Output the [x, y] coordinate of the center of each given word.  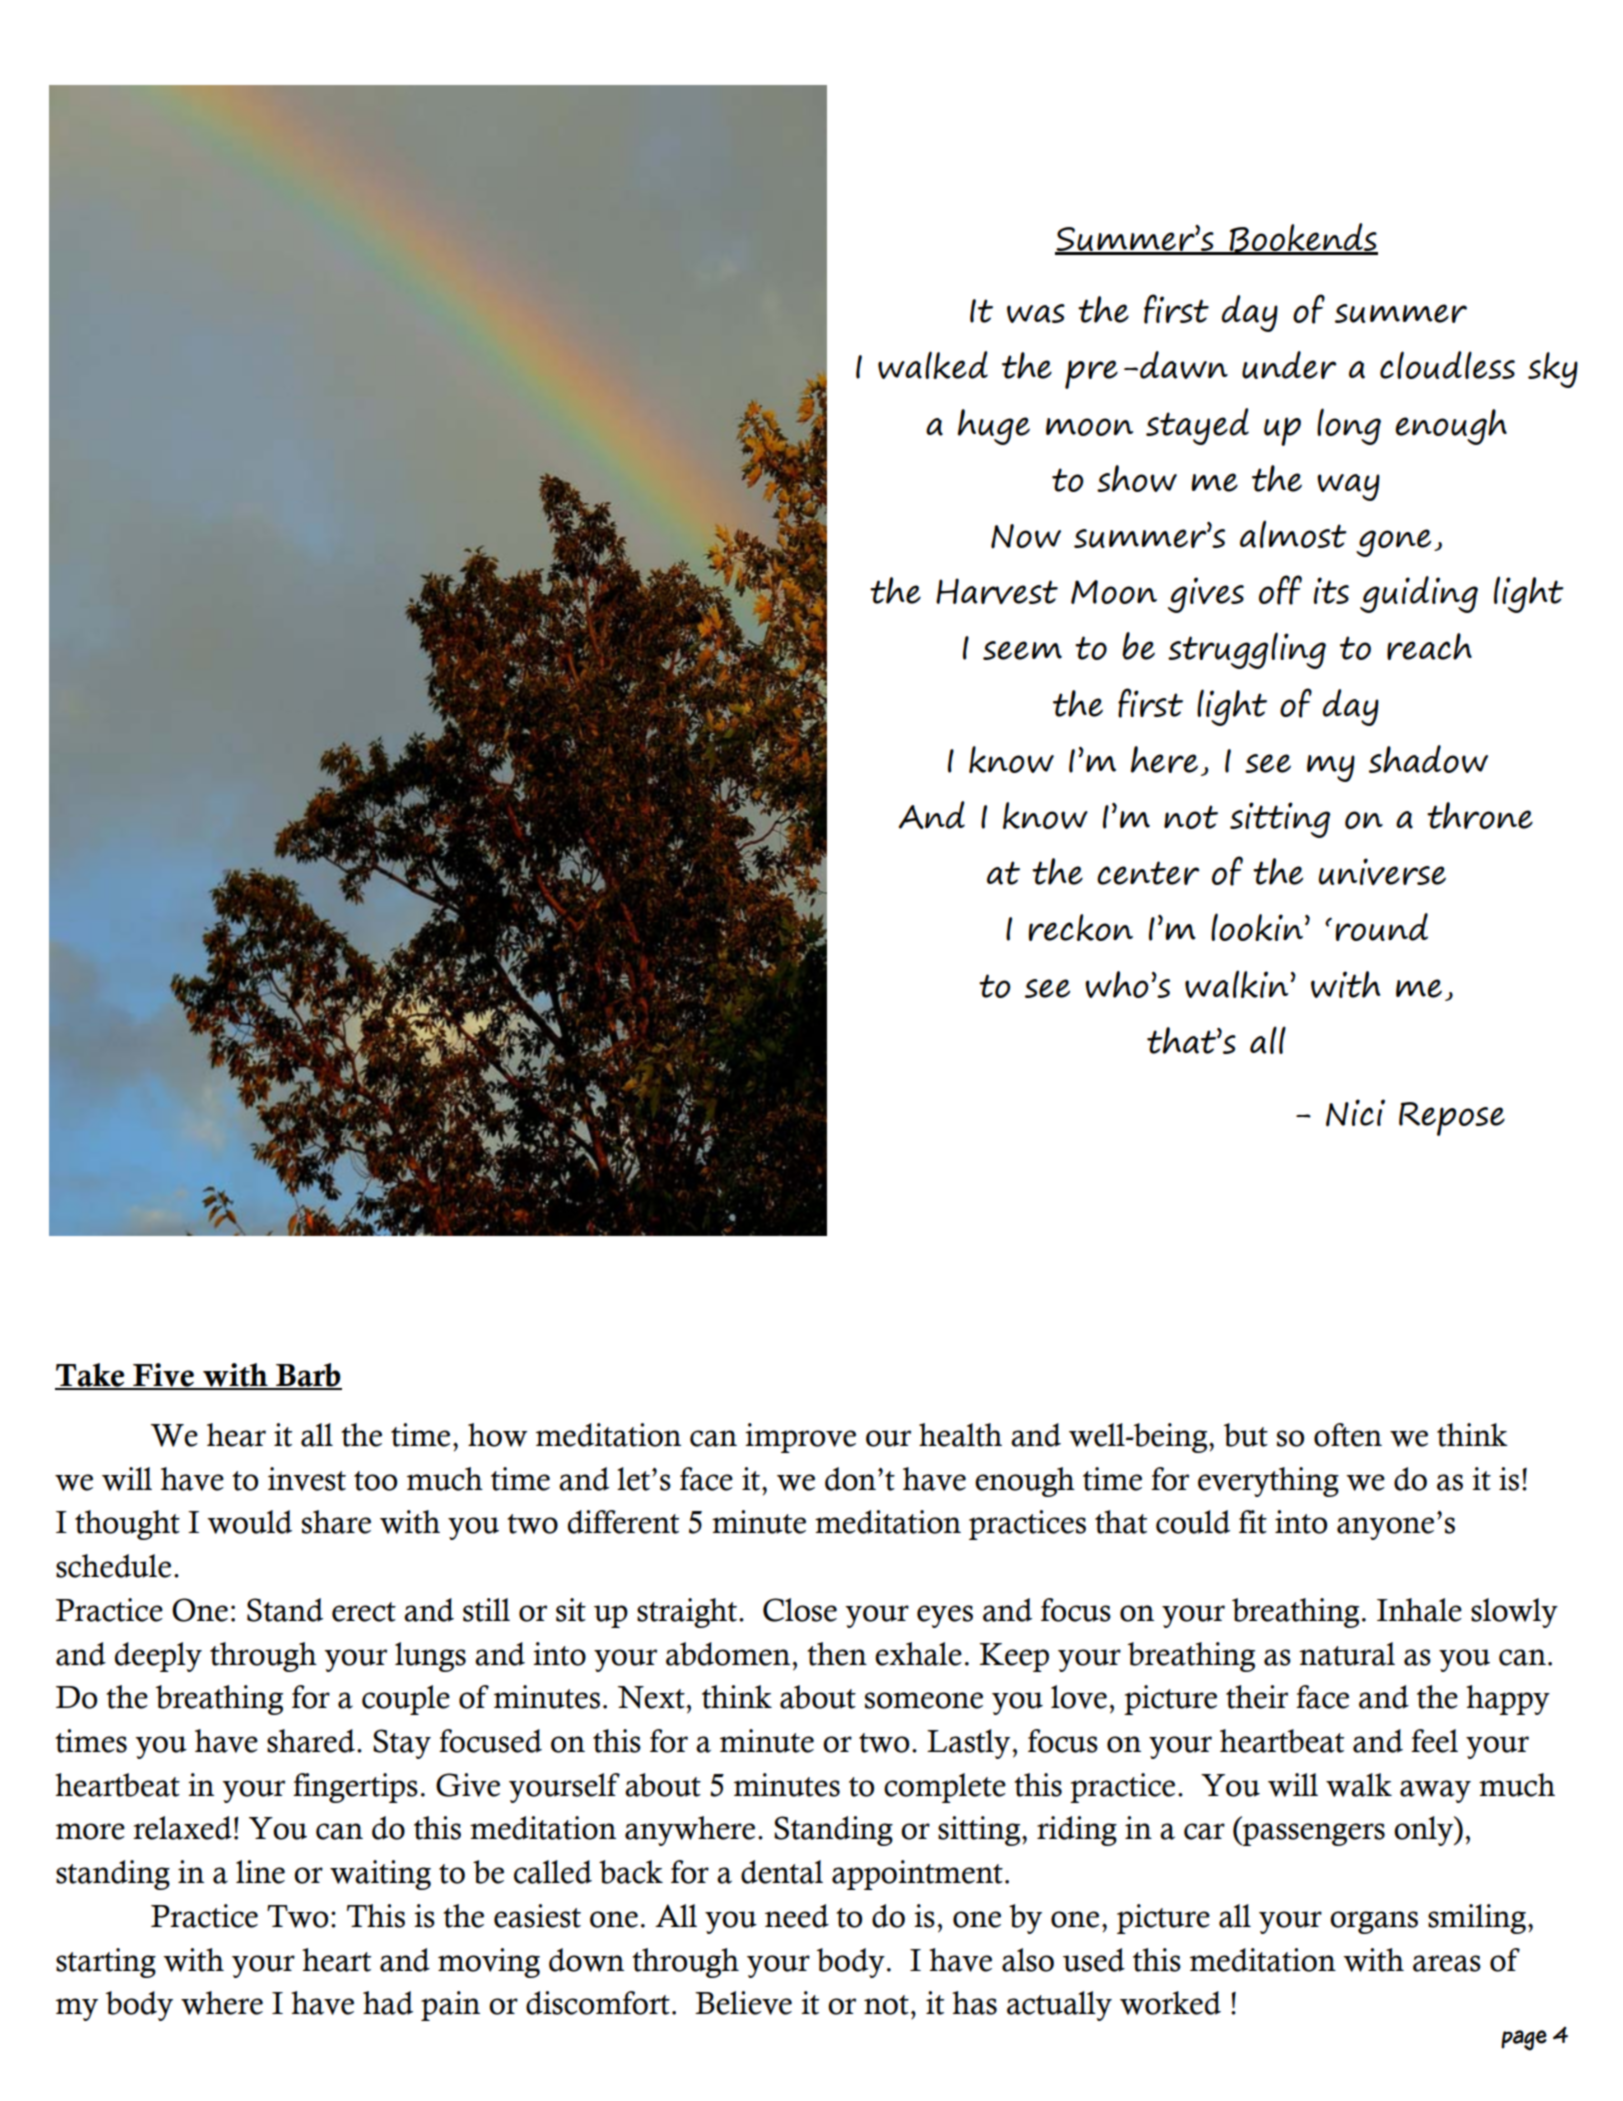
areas [1447, 1963]
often [1348, 1435]
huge [994, 427]
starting [106, 1963]
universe [1382, 871]
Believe [743, 2003]
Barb [308, 1376]
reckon [1081, 927]
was [1036, 313]
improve [800, 1438]
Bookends [1302, 239]
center [1148, 873]
